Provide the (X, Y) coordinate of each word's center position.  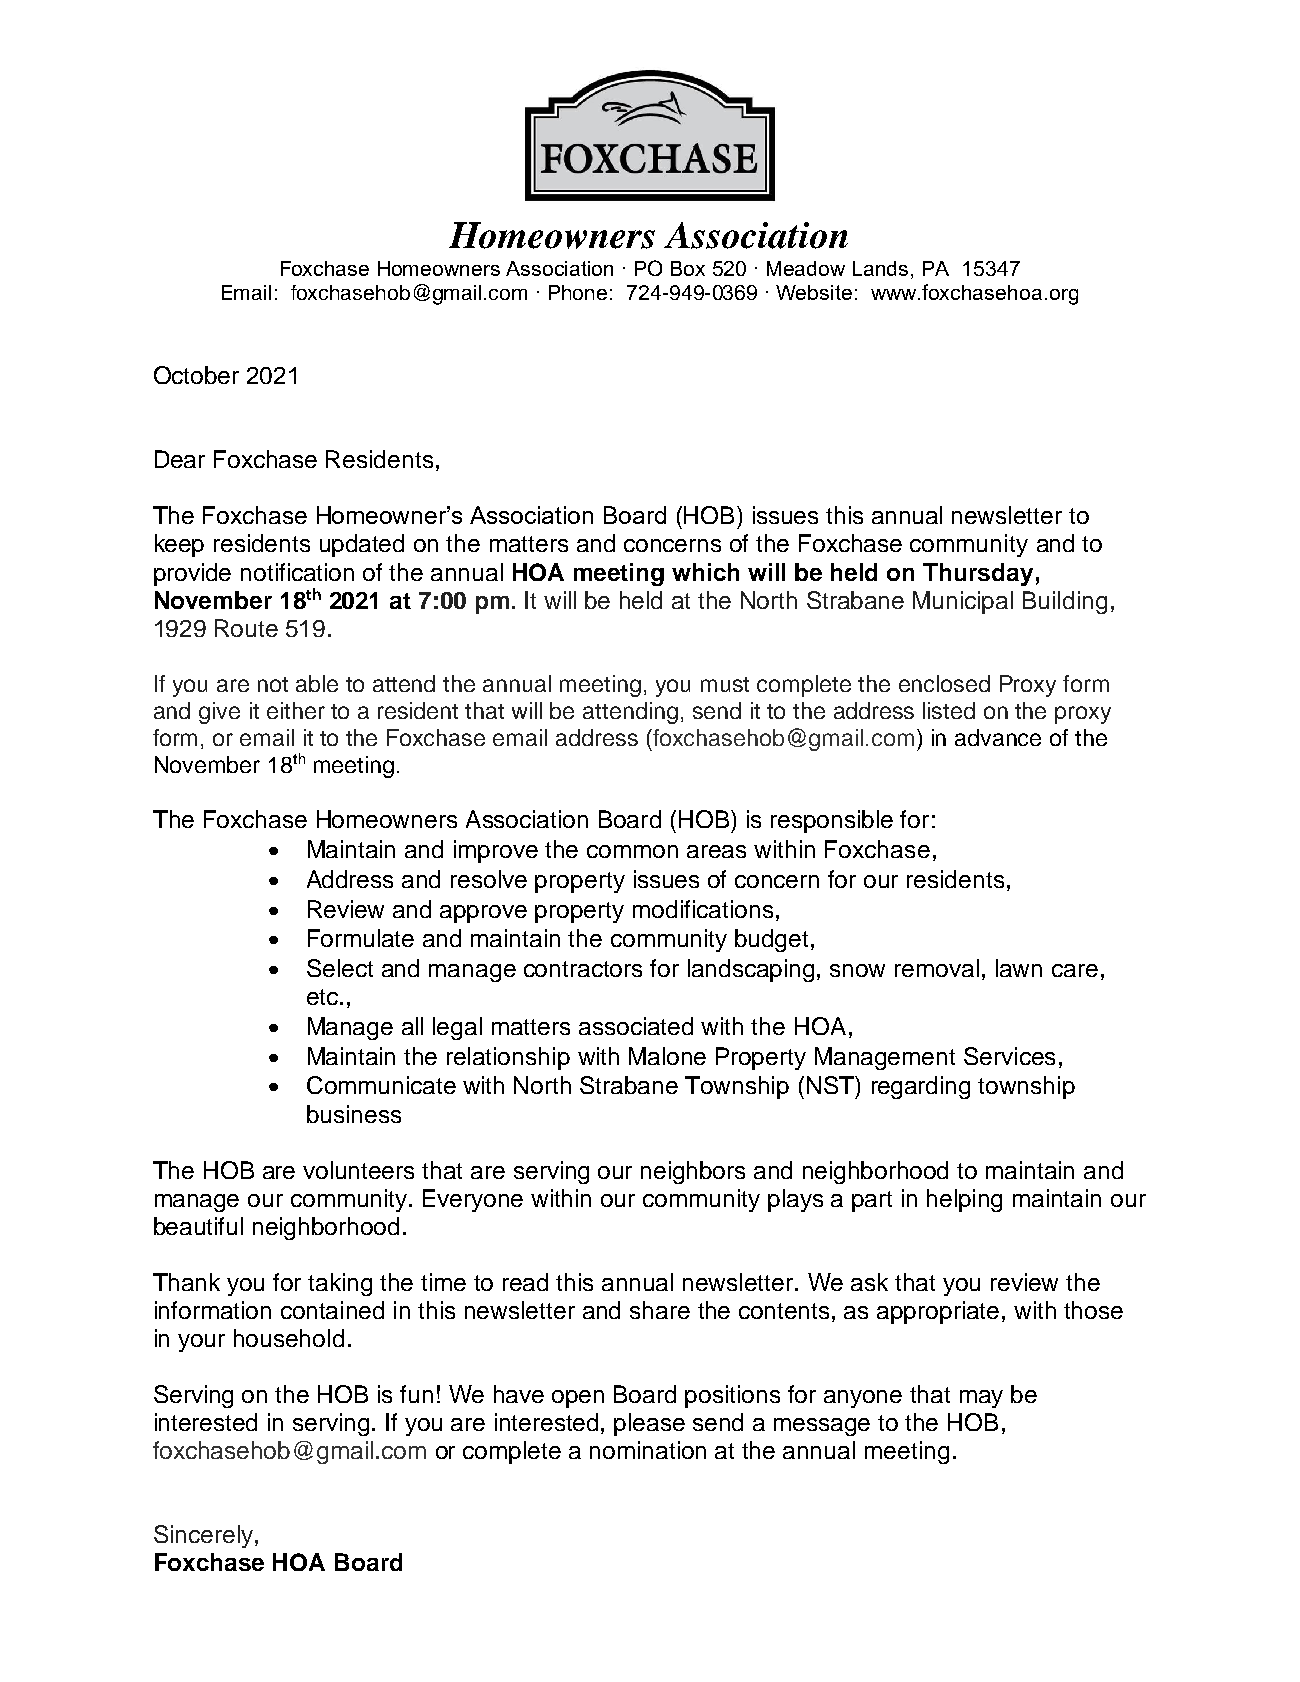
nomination (648, 1450)
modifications (703, 909)
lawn (1019, 968)
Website (814, 292)
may (981, 1399)
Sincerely (203, 1536)
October (196, 375)
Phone (578, 292)
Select (340, 968)
